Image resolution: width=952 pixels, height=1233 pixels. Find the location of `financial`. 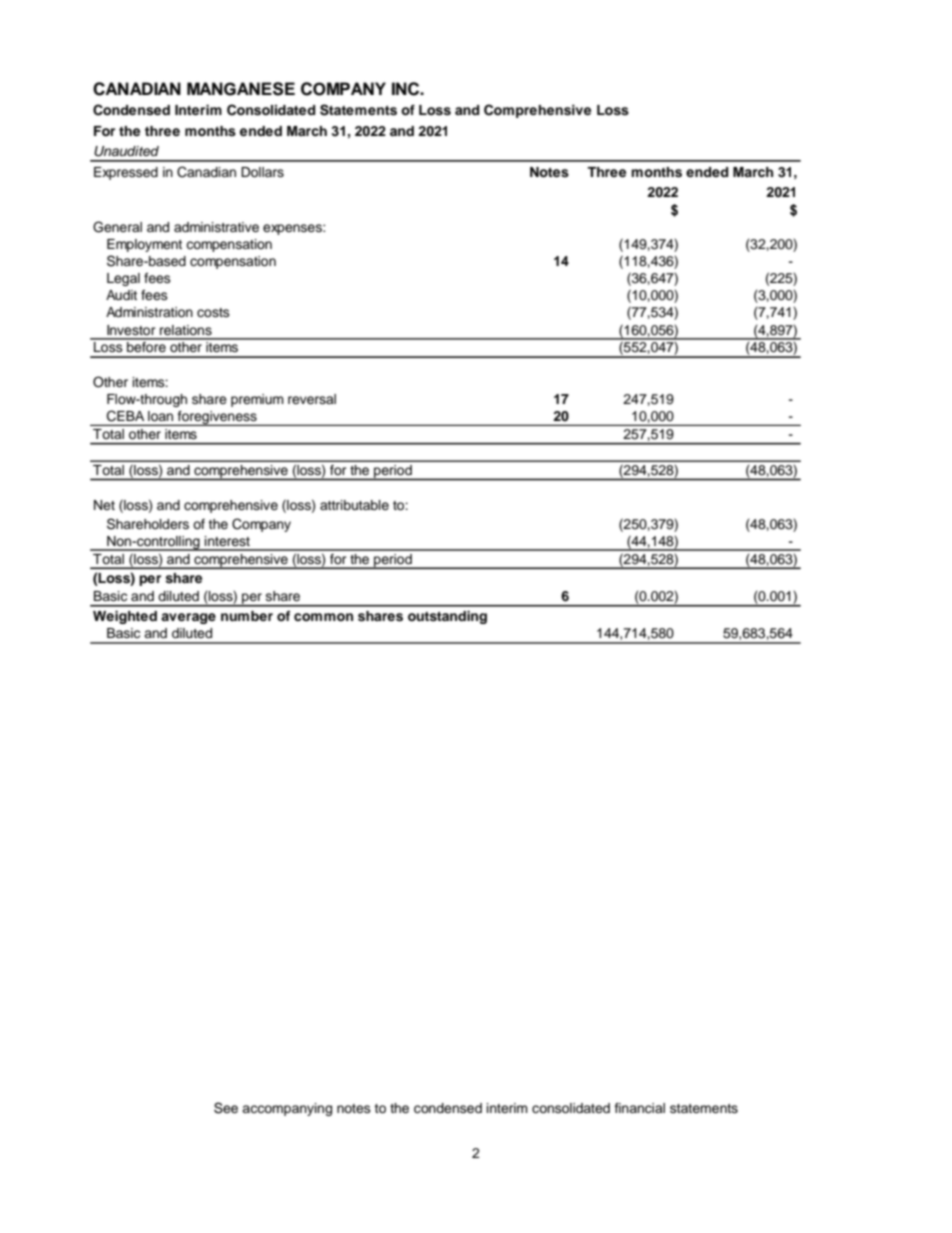

financial is located at coordinates (640, 1108).
